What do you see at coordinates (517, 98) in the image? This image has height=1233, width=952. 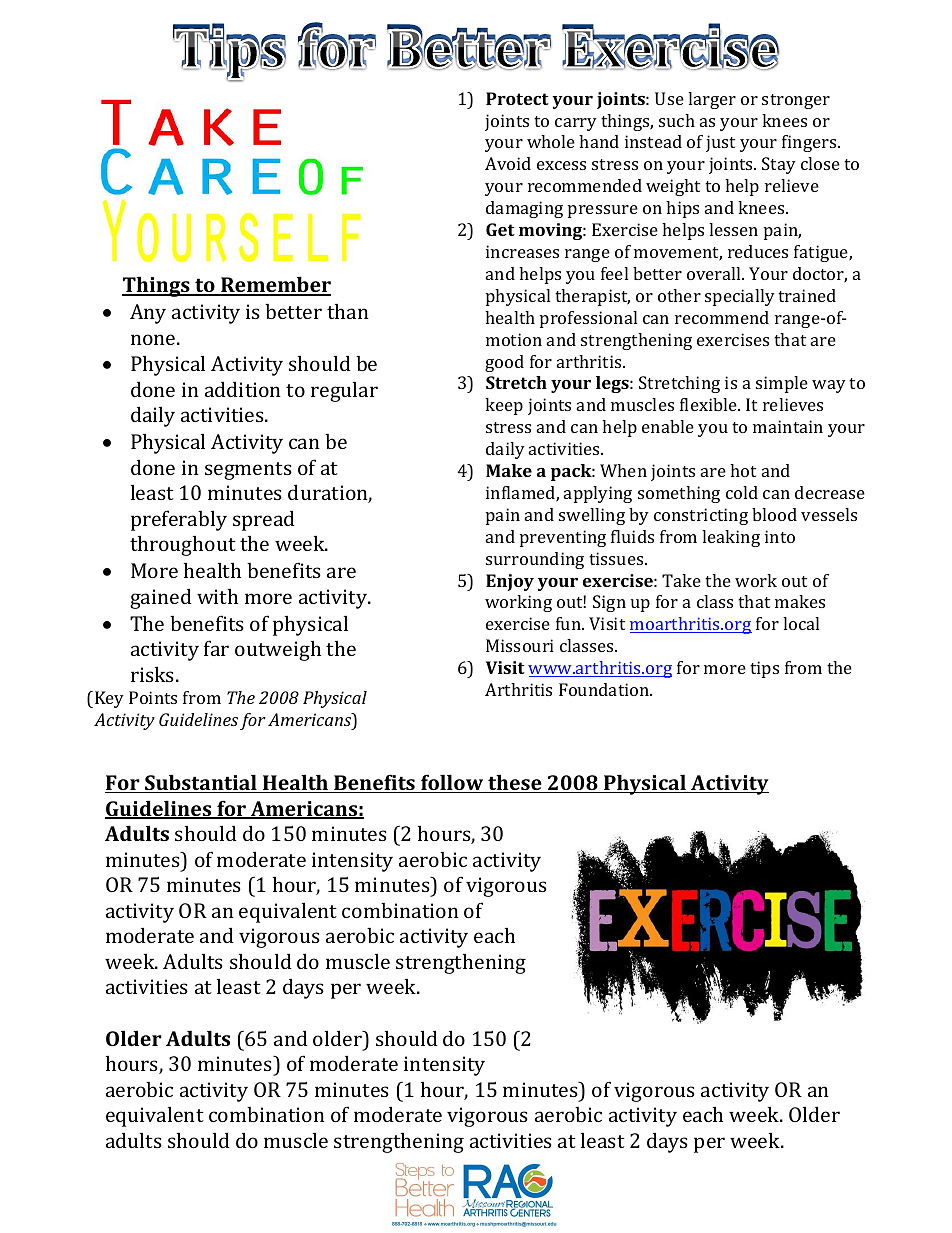 I see `Protect` at bounding box center [517, 98].
